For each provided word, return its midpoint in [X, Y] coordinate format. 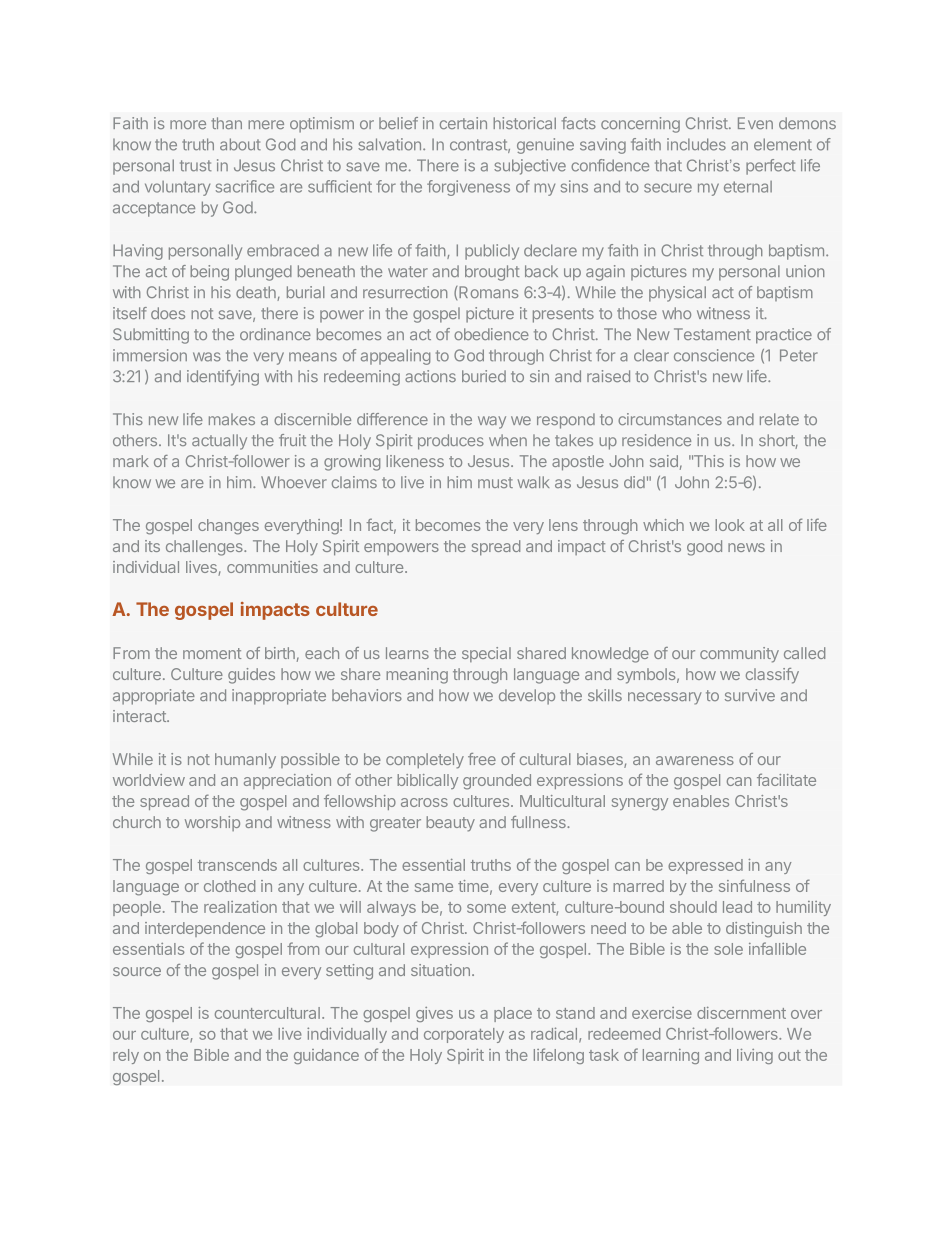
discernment [741, 1013]
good [704, 548]
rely [126, 1056]
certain [463, 123]
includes [696, 144]
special [486, 654]
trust [195, 166]
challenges [205, 548]
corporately [464, 1035]
